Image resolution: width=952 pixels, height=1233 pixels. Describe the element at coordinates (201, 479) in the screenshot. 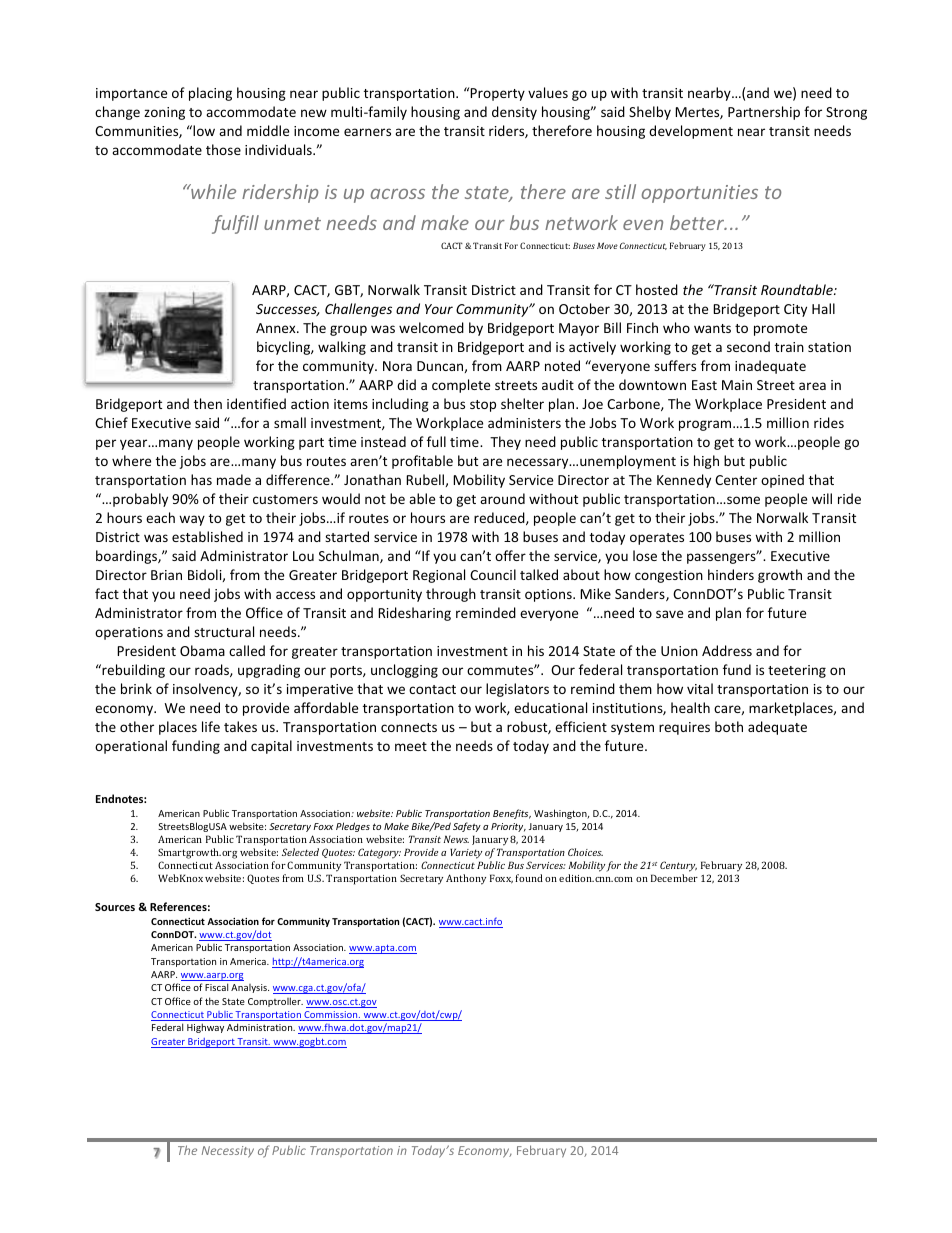

I see `has` at that location.
